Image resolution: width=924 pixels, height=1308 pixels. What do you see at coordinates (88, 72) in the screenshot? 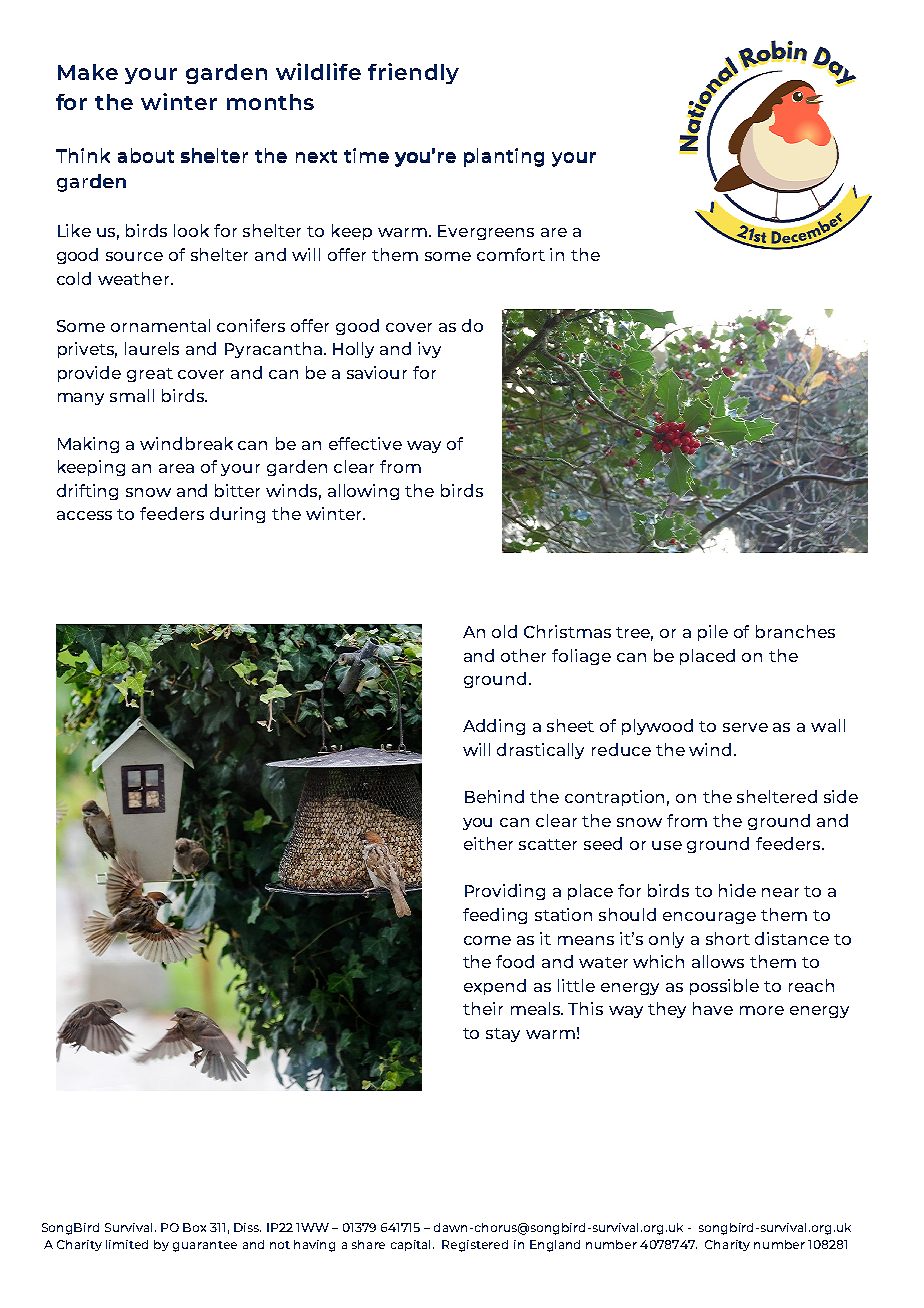
I see `Make` at bounding box center [88, 72].
